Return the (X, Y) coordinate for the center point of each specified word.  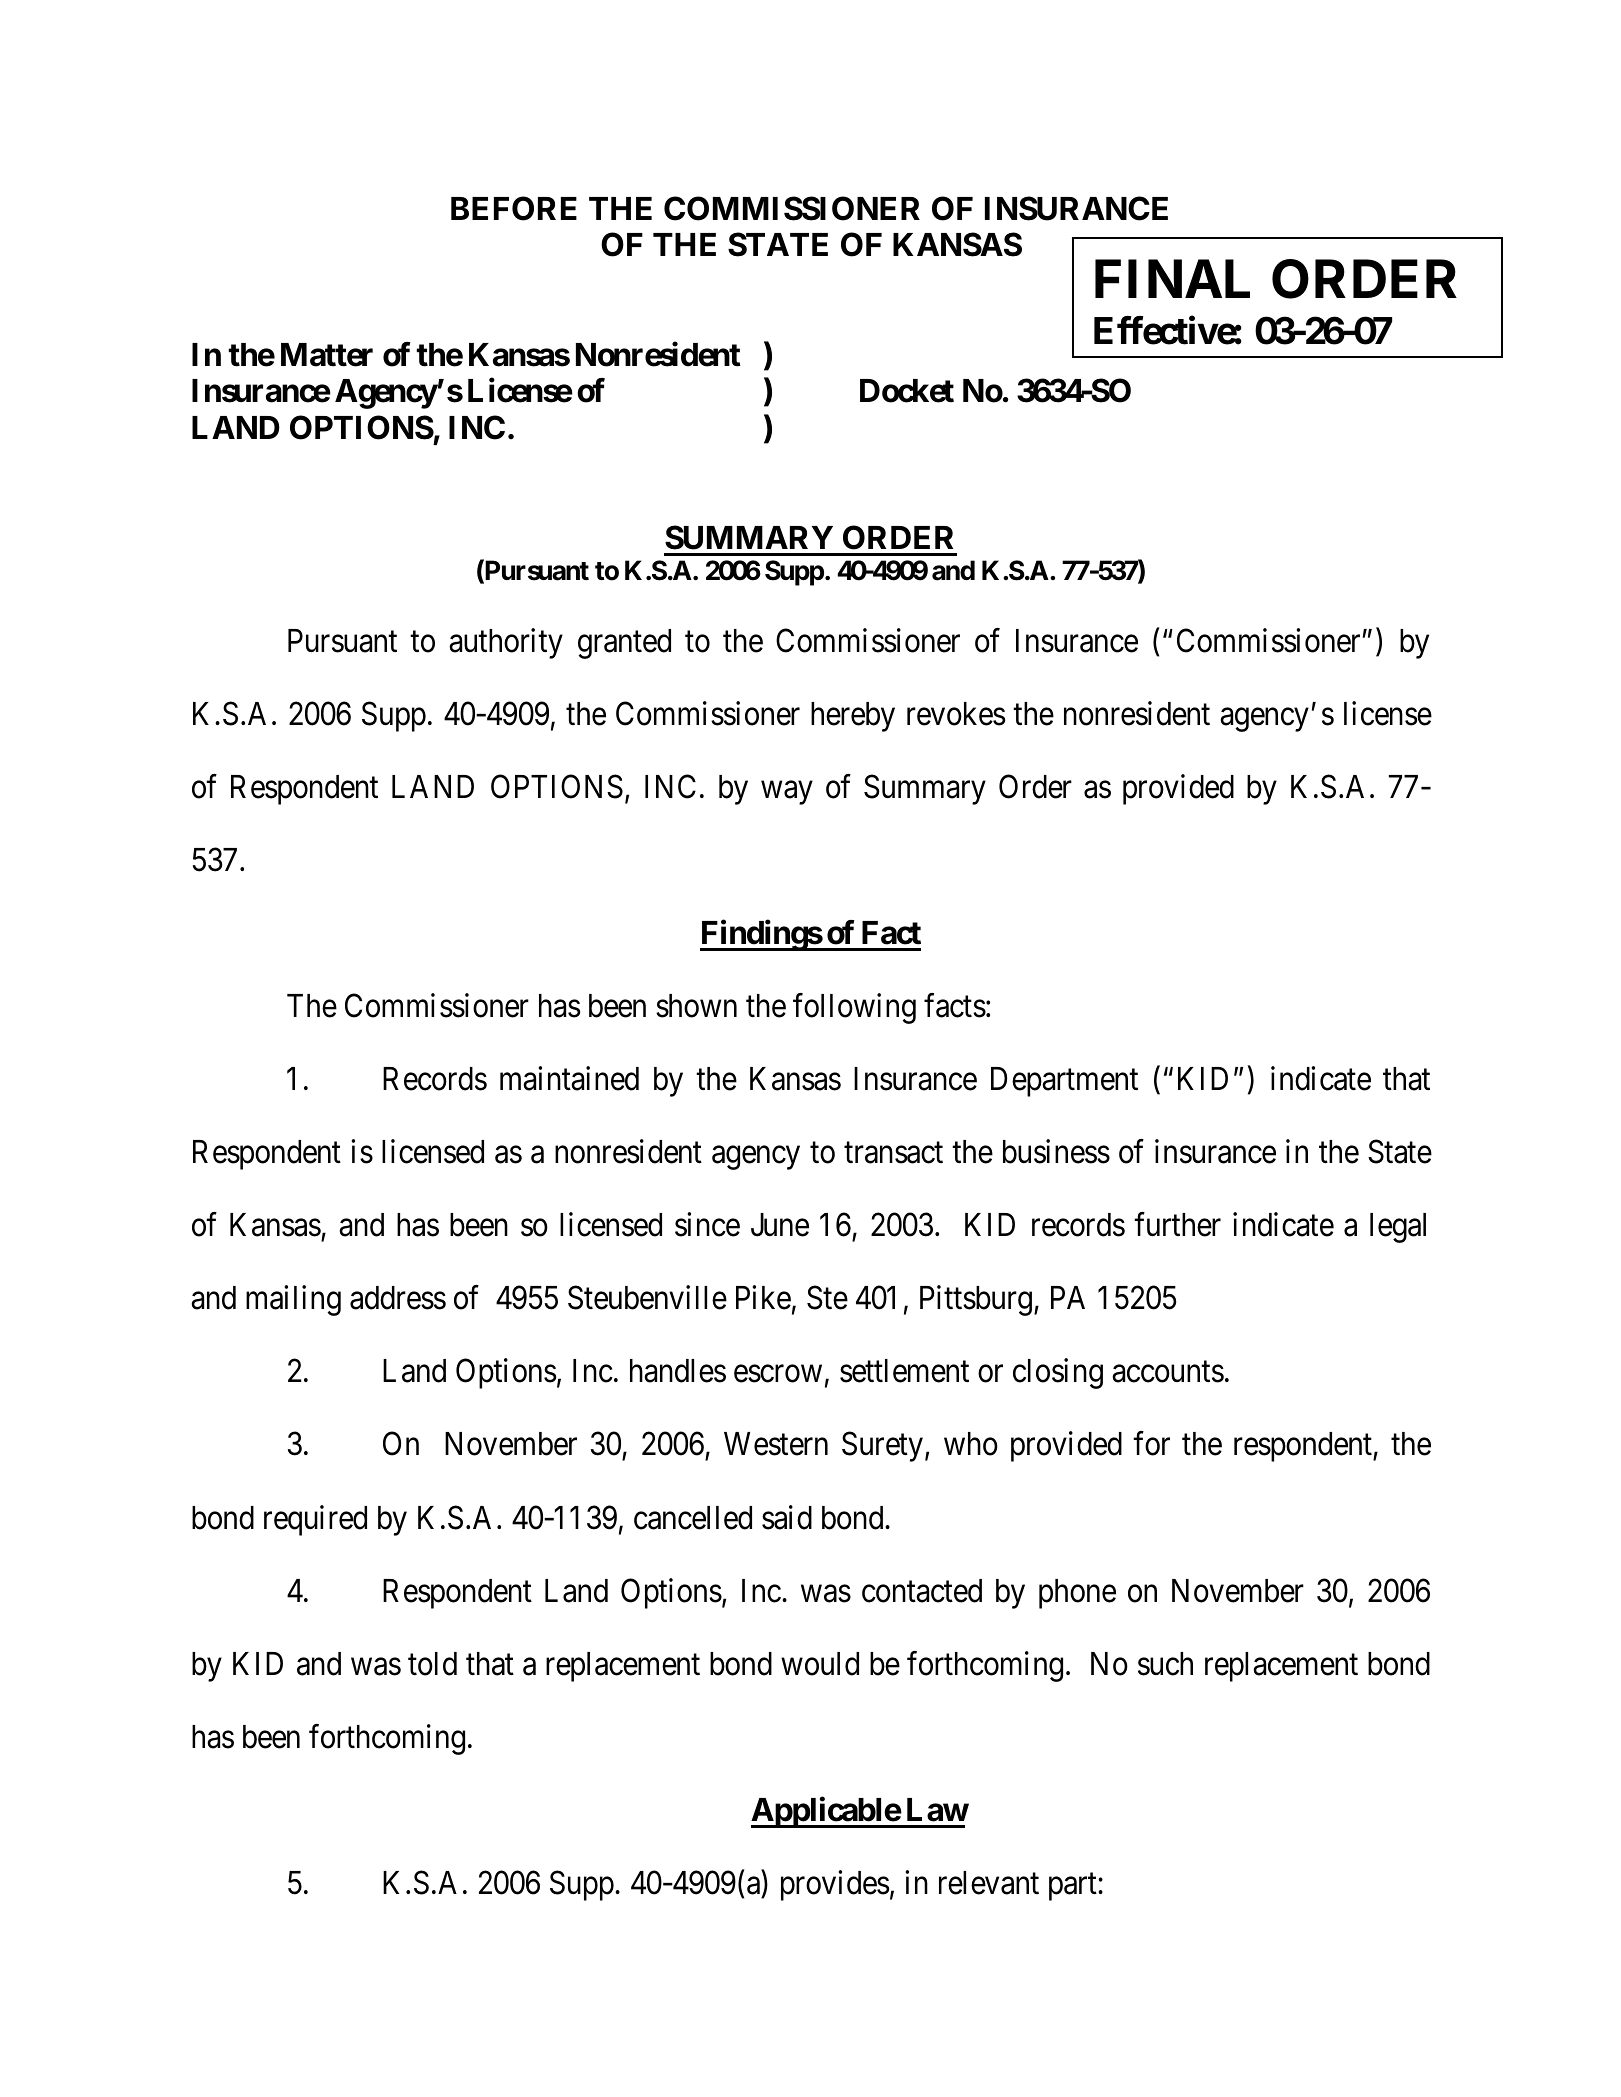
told (432, 1664)
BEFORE (514, 208)
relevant (989, 1883)
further (1177, 1225)
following (854, 1008)
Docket (907, 391)
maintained (569, 1078)
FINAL (1172, 278)
